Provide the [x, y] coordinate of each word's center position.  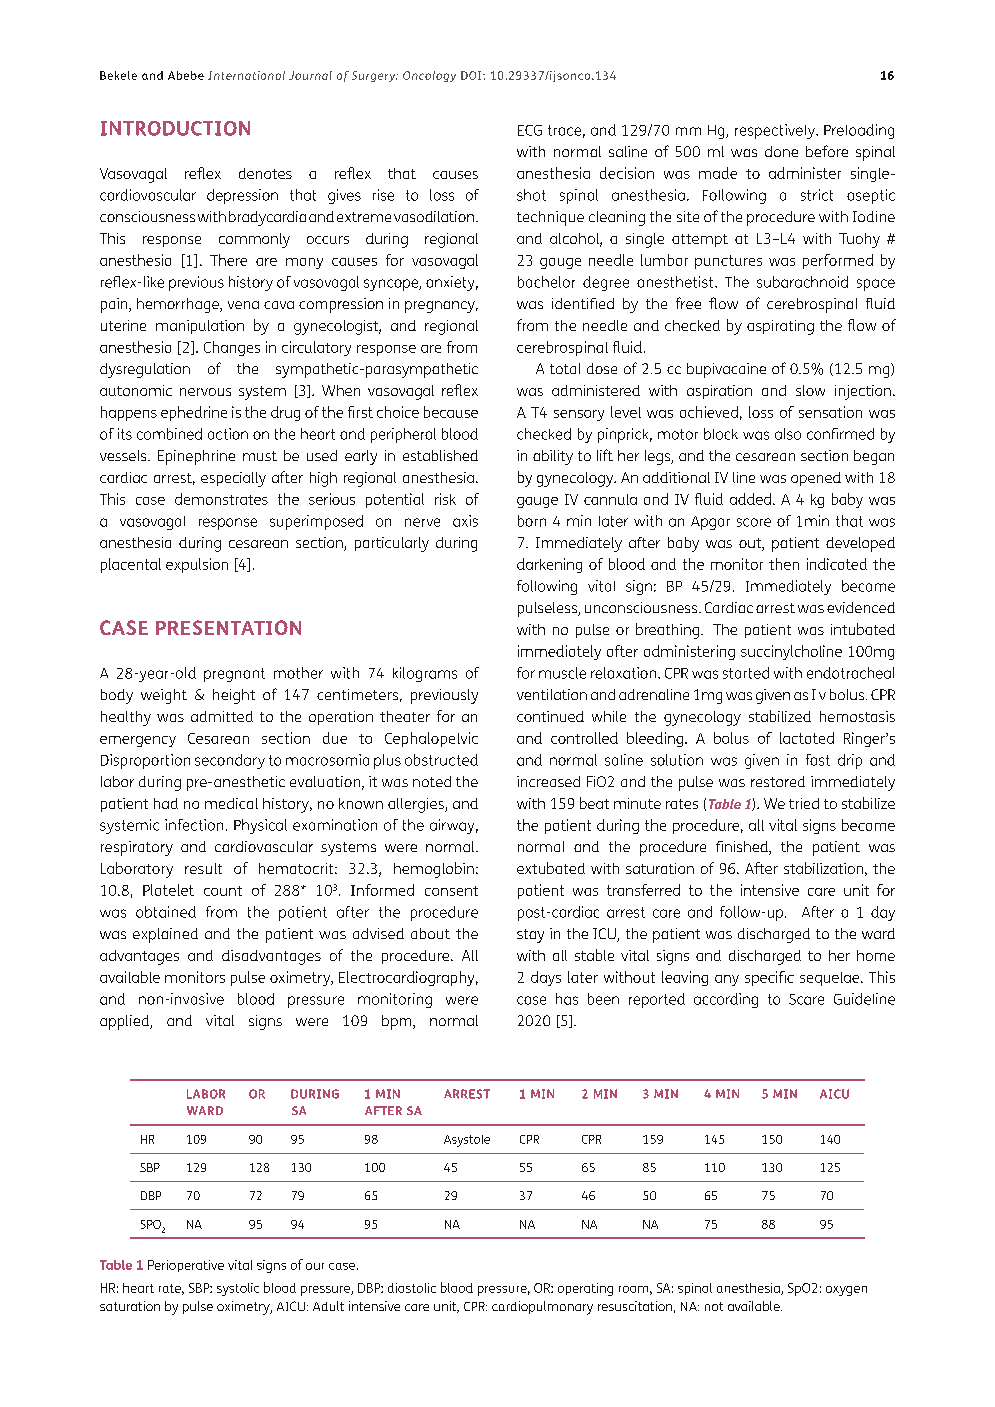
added [752, 499]
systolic [238, 1289]
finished [743, 848]
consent [451, 891]
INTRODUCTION [175, 128]
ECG [530, 130]
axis [465, 521]
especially [233, 479]
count [223, 891]
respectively [776, 131]
